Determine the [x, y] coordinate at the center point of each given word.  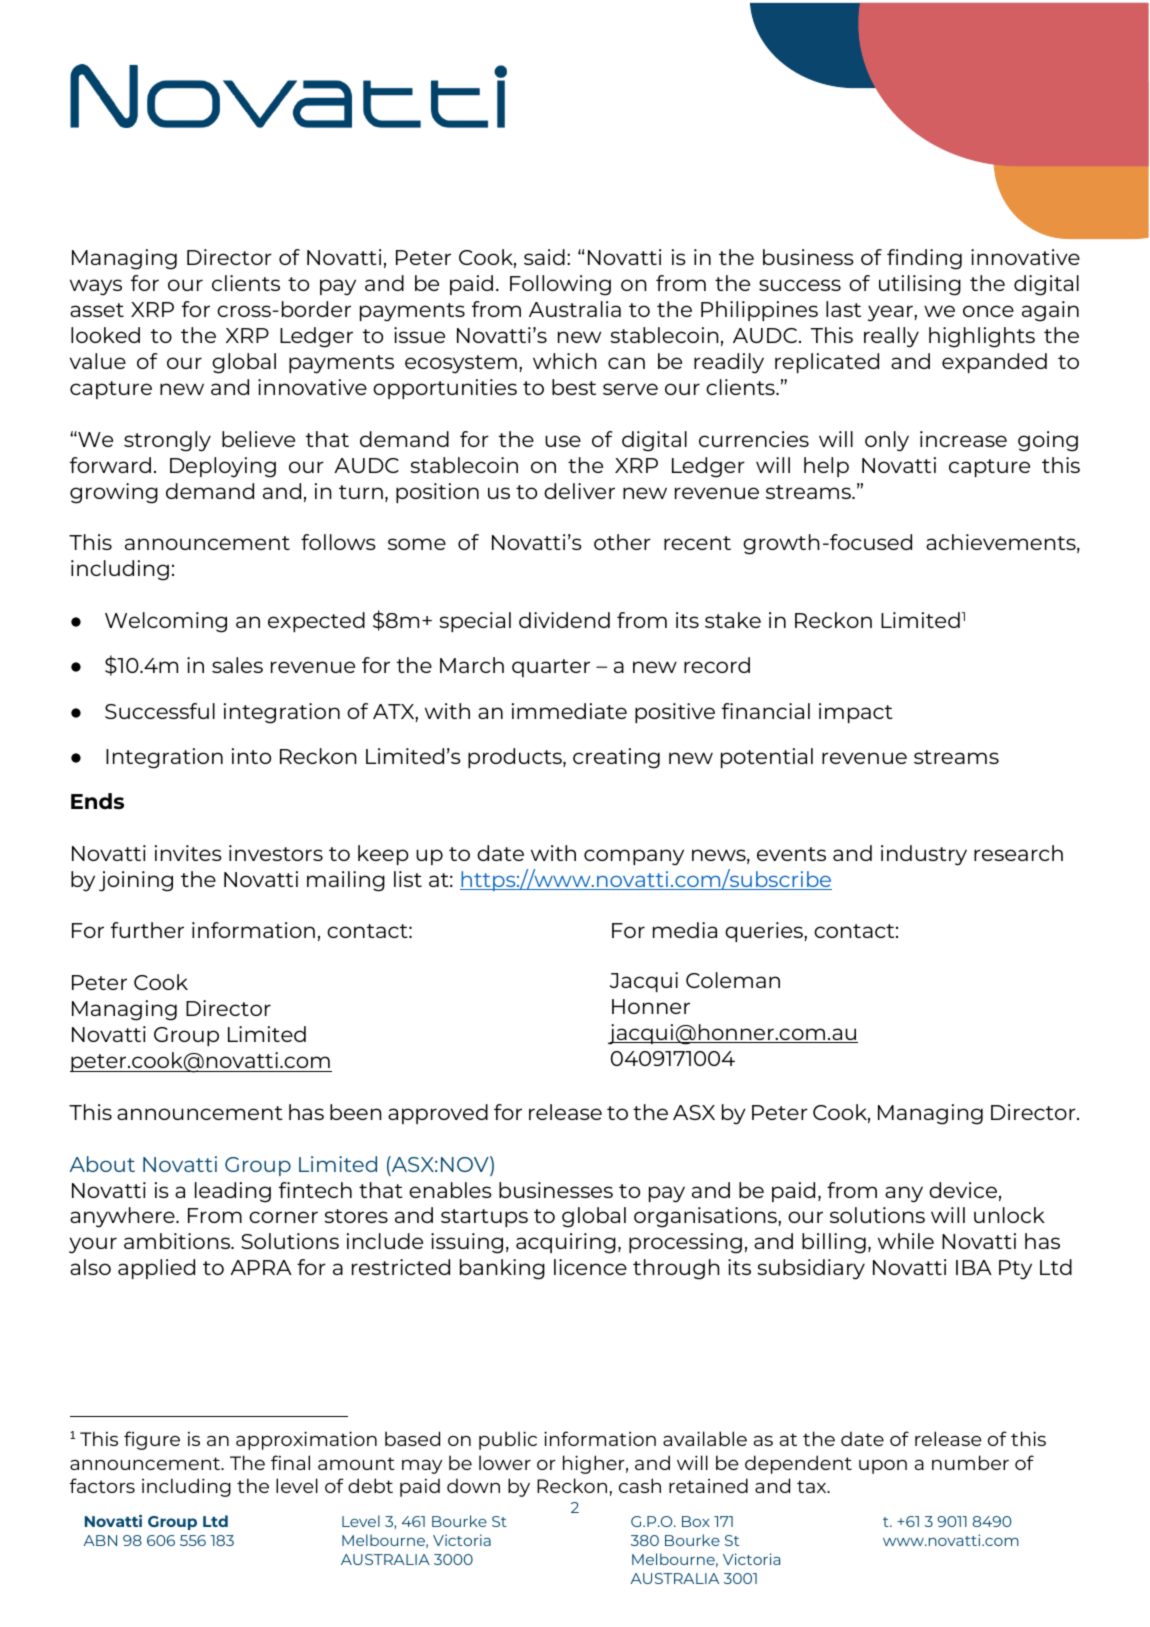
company [634, 857]
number [970, 1462]
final [290, 1462]
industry [924, 855]
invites [188, 853]
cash [640, 1485]
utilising [920, 285]
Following [560, 285]
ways [96, 287]
